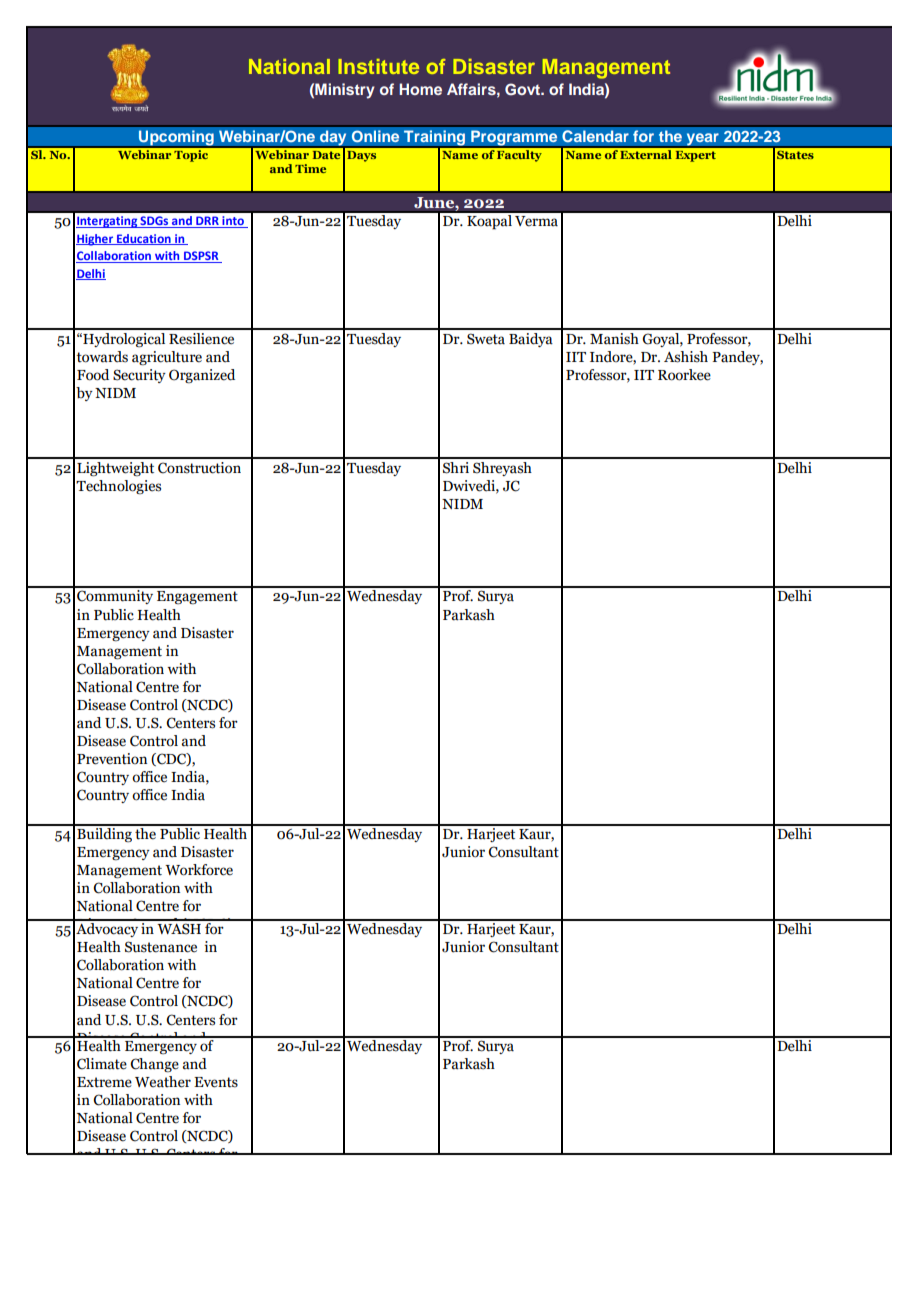 This screenshot has width=924, height=1308. Describe the element at coordinates (163, 1082) in the screenshot. I see `Weather` at that location.
